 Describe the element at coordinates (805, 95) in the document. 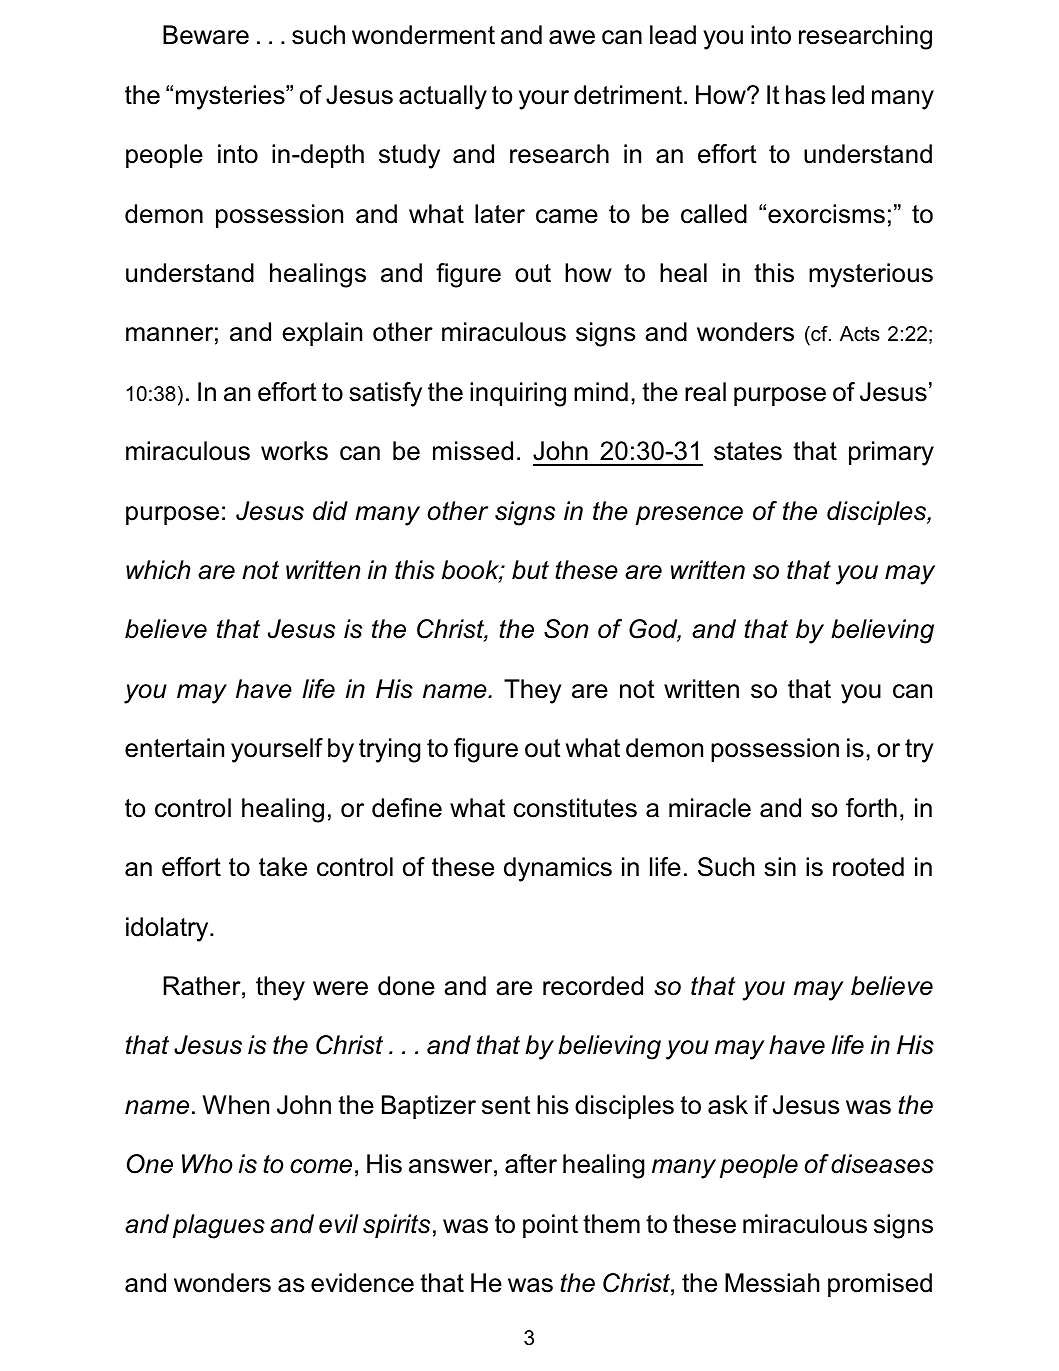

I see `has` at that location.
